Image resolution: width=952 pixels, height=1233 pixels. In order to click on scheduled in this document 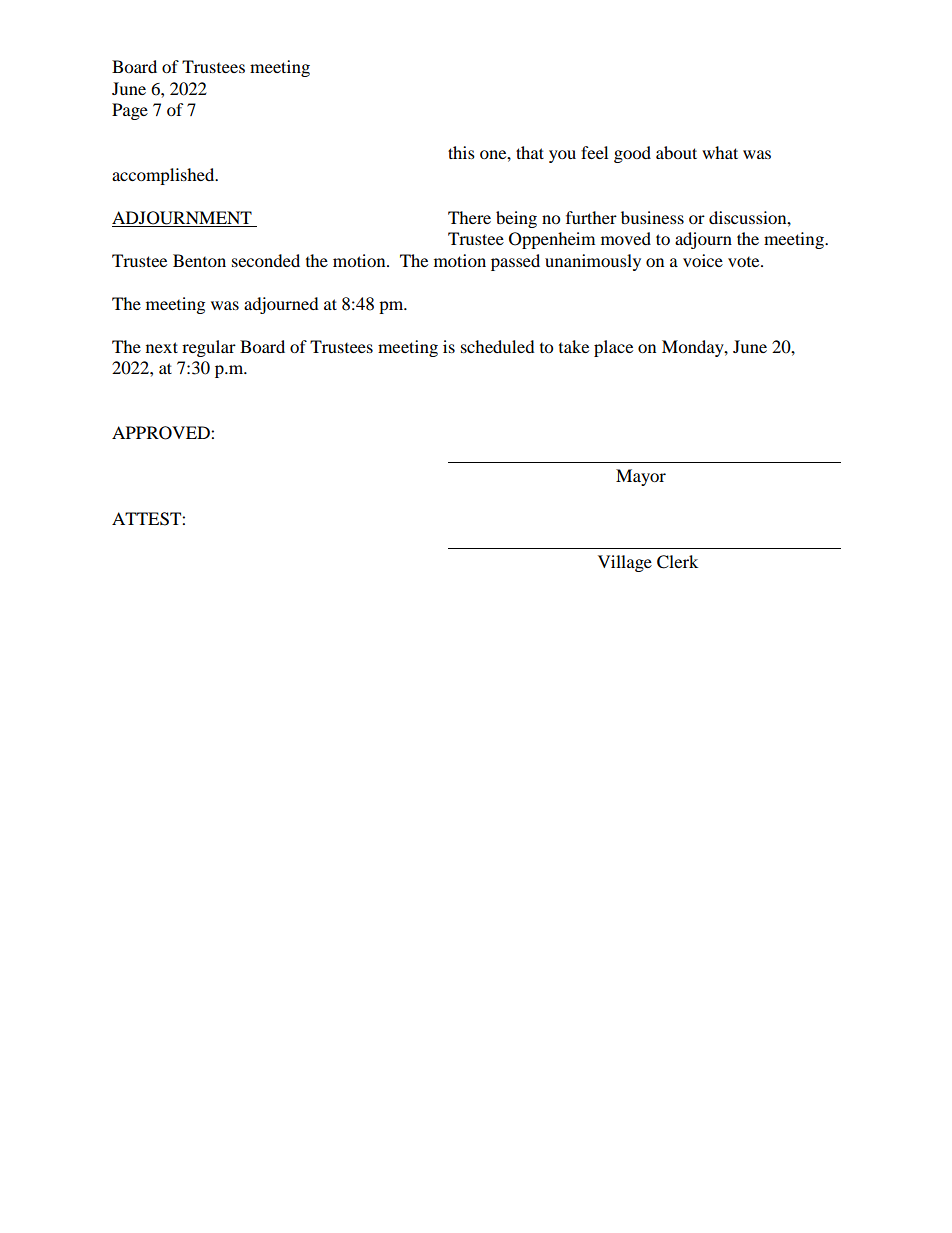, I will do `click(498, 346)`.
